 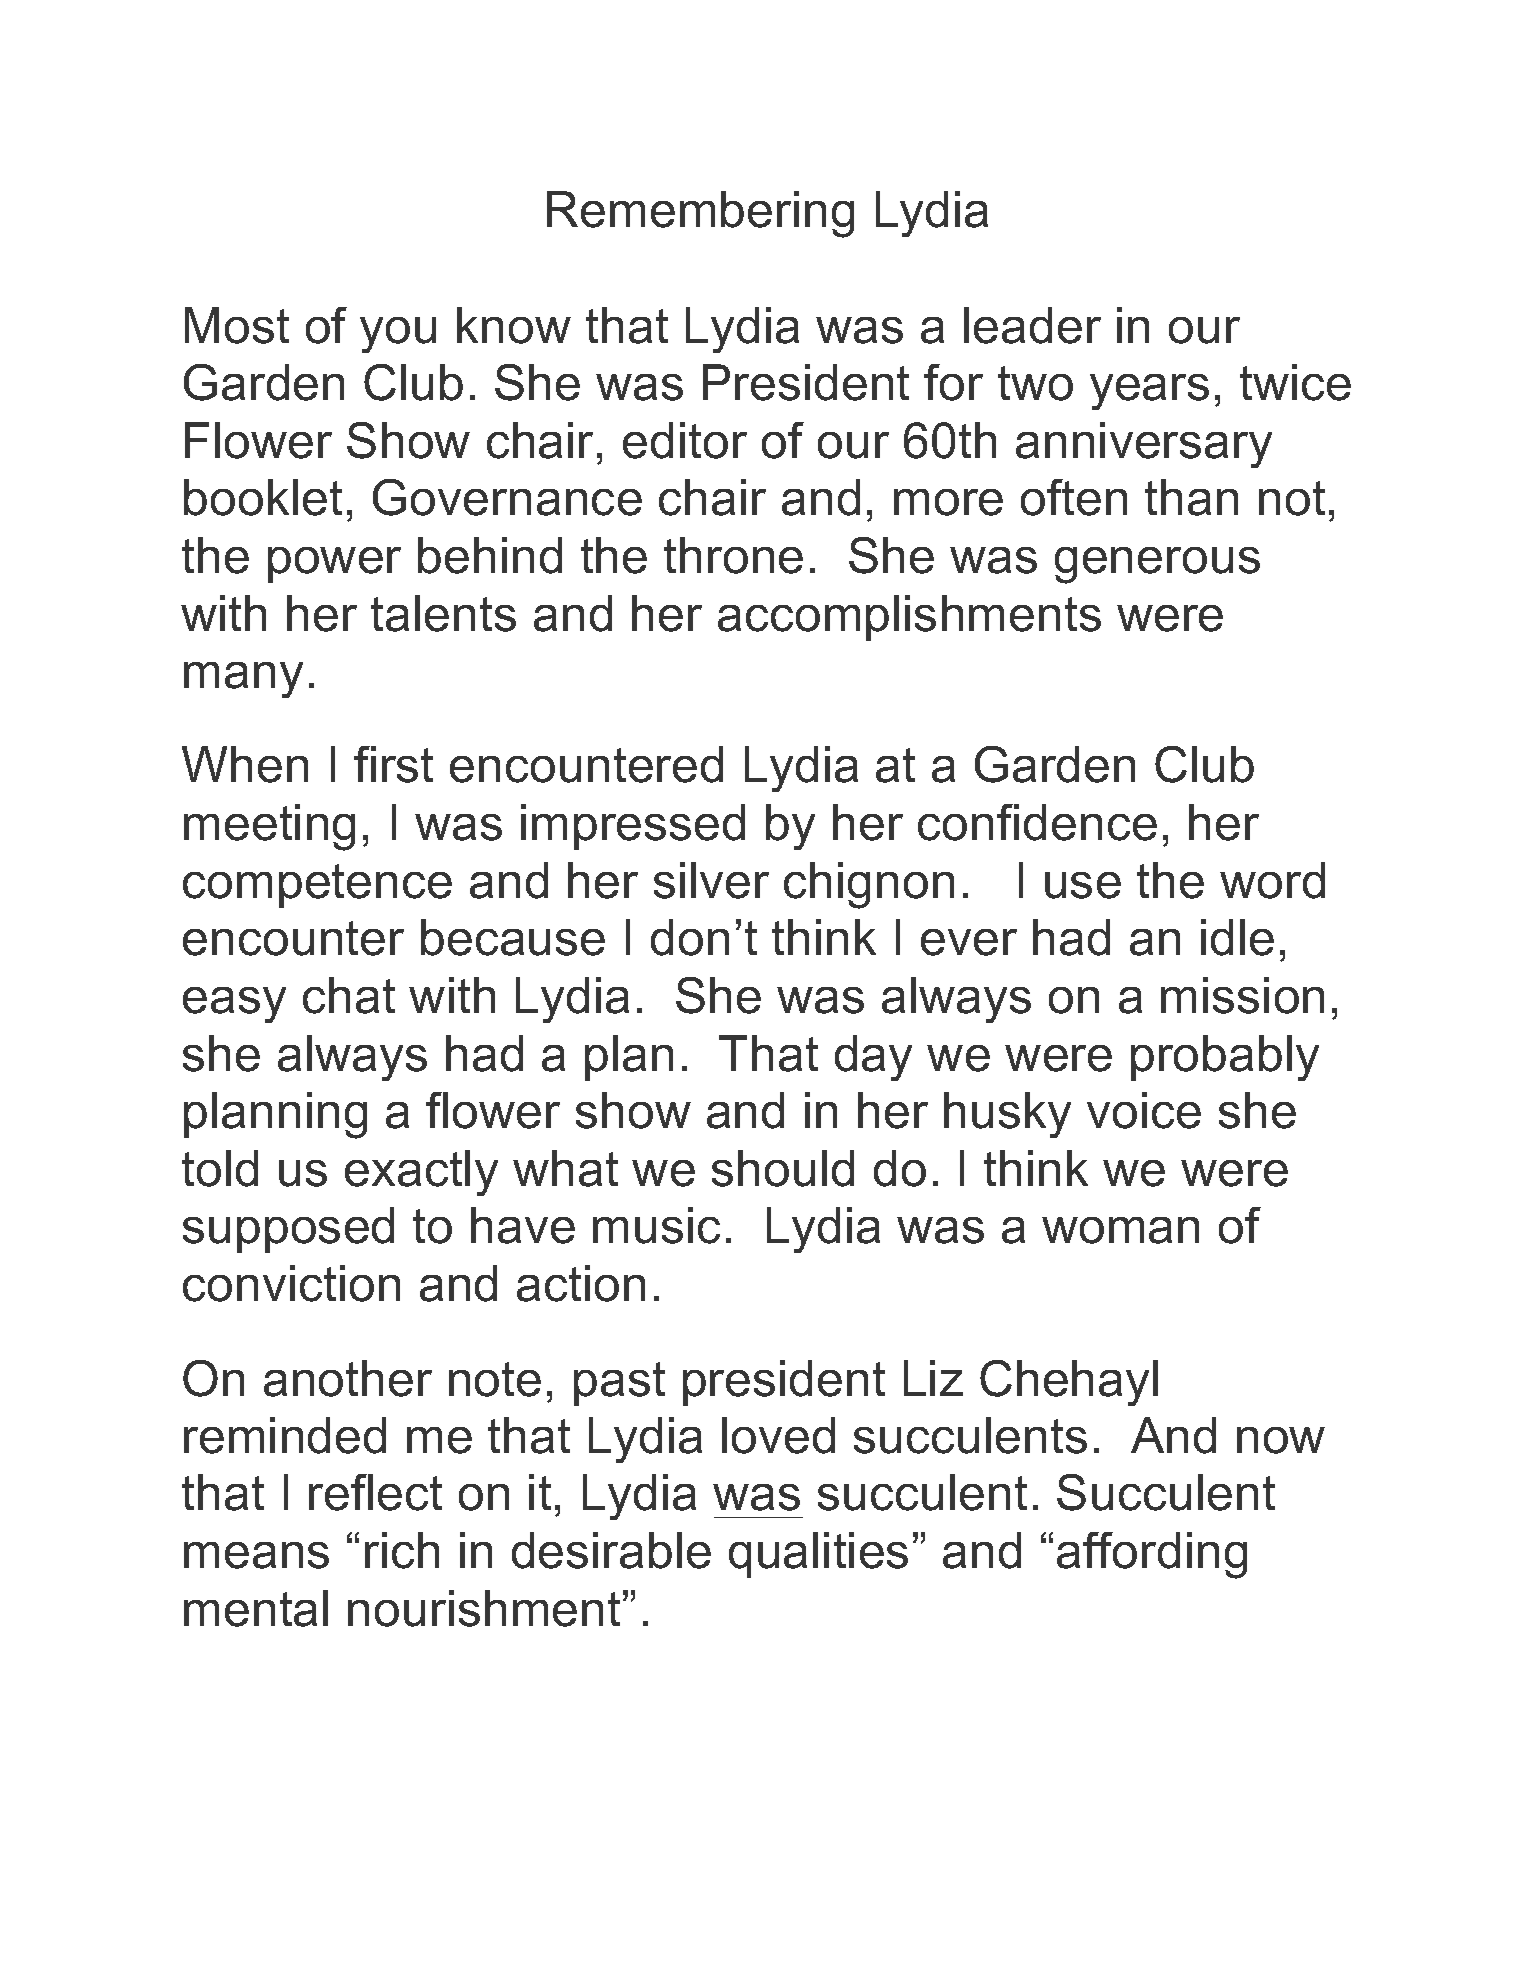 I want to click on rich, so click(x=402, y=1550).
